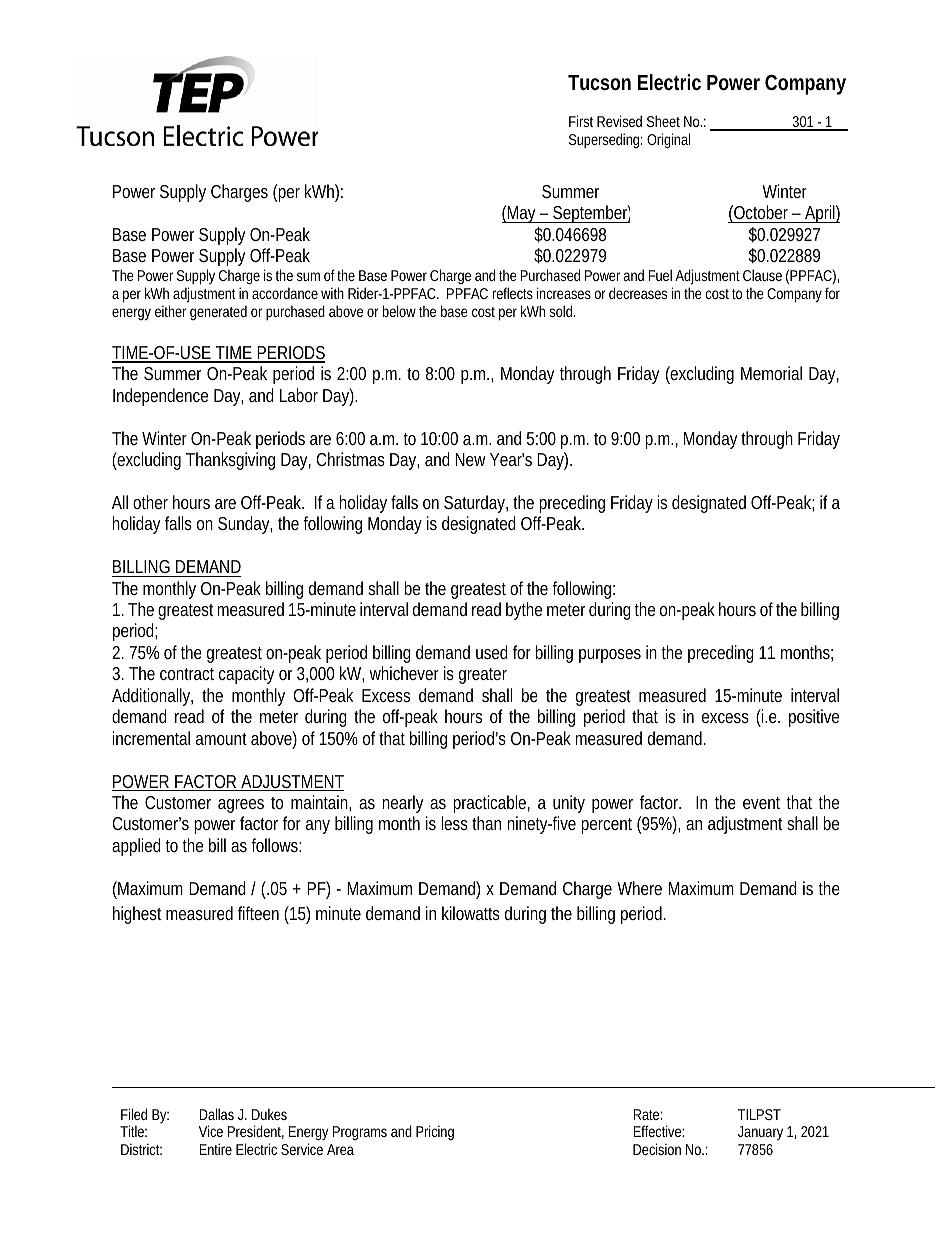 The height and width of the screenshot is (1233, 952). What do you see at coordinates (241, 806) in the screenshot?
I see `agrees` at bounding box center [241, 806].
